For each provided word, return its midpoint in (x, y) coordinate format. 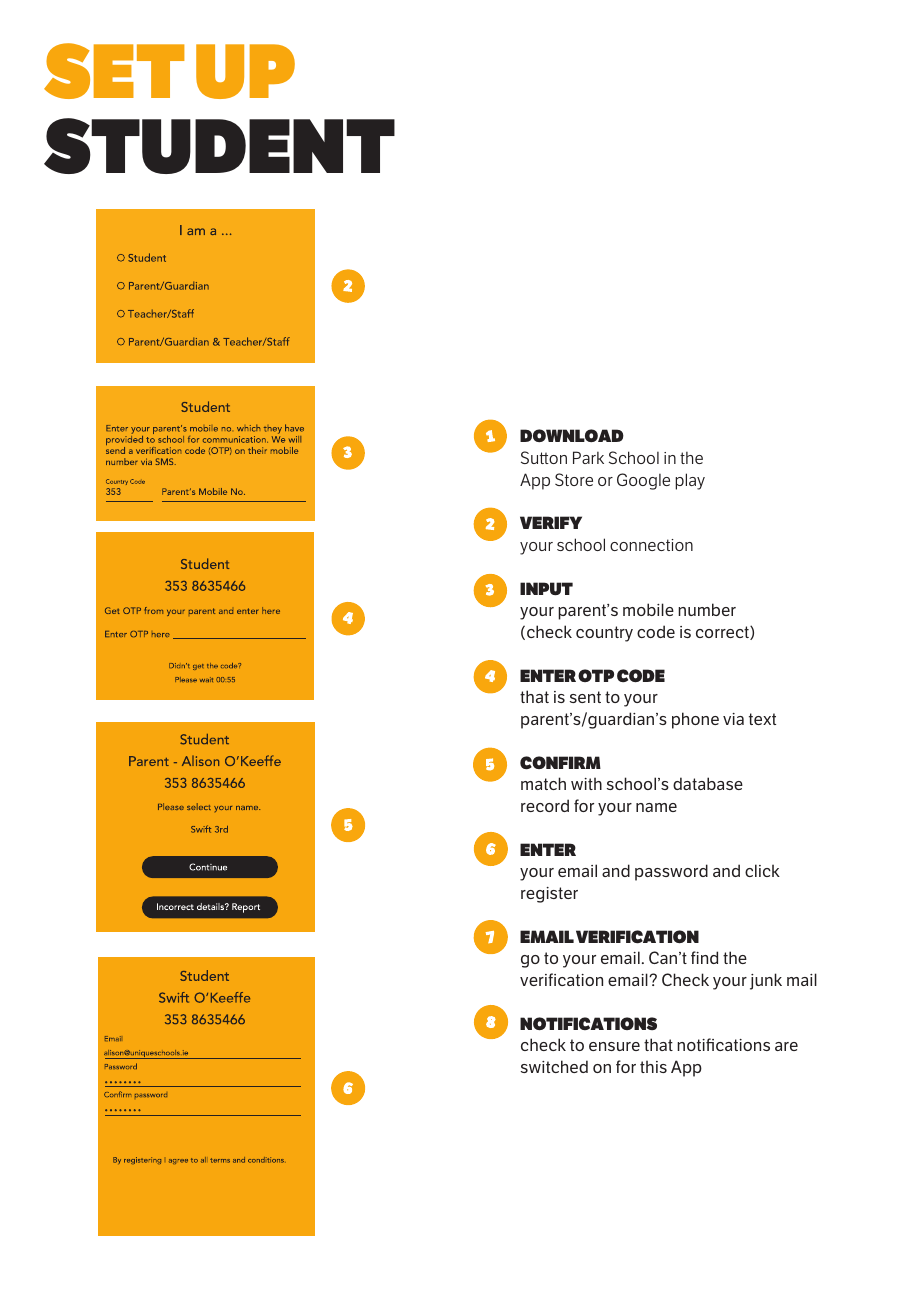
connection (651, 545)
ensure (614, 1046)
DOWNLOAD (572, 435)
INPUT (546, 588)
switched (554, 1066)
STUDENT (219, 146)
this (653, 1066)
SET (114, 71)
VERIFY (551, 522)
